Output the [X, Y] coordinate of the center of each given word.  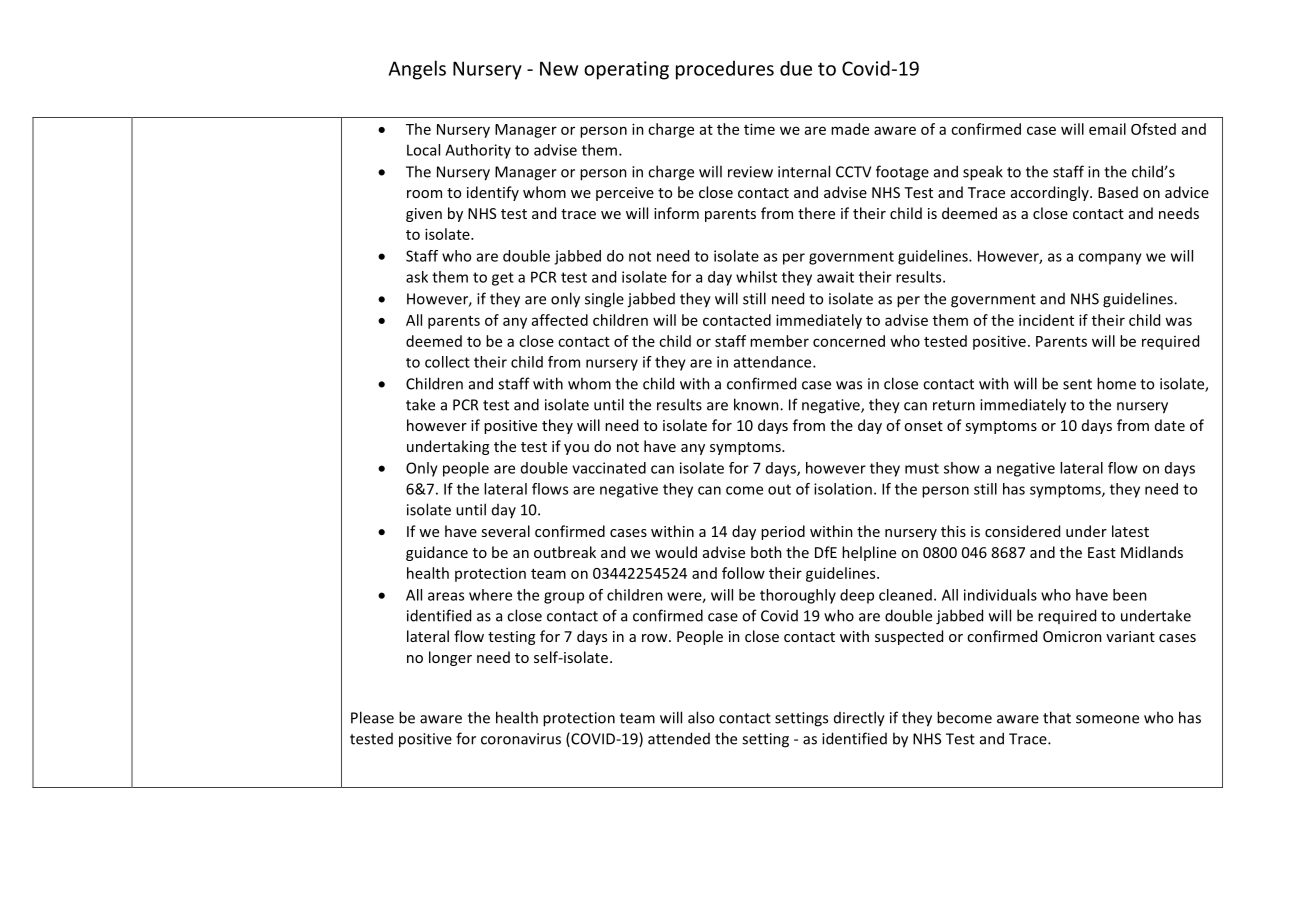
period [783, 532]
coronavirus [521, 739]
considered [1022, 531]
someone [1107, 719]
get [503, 279]
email [1107, 129]
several [505, 531]
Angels [417, 70]
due [796, 68]
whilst [756, 277]
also [701, 717]
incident [1046, 320]
